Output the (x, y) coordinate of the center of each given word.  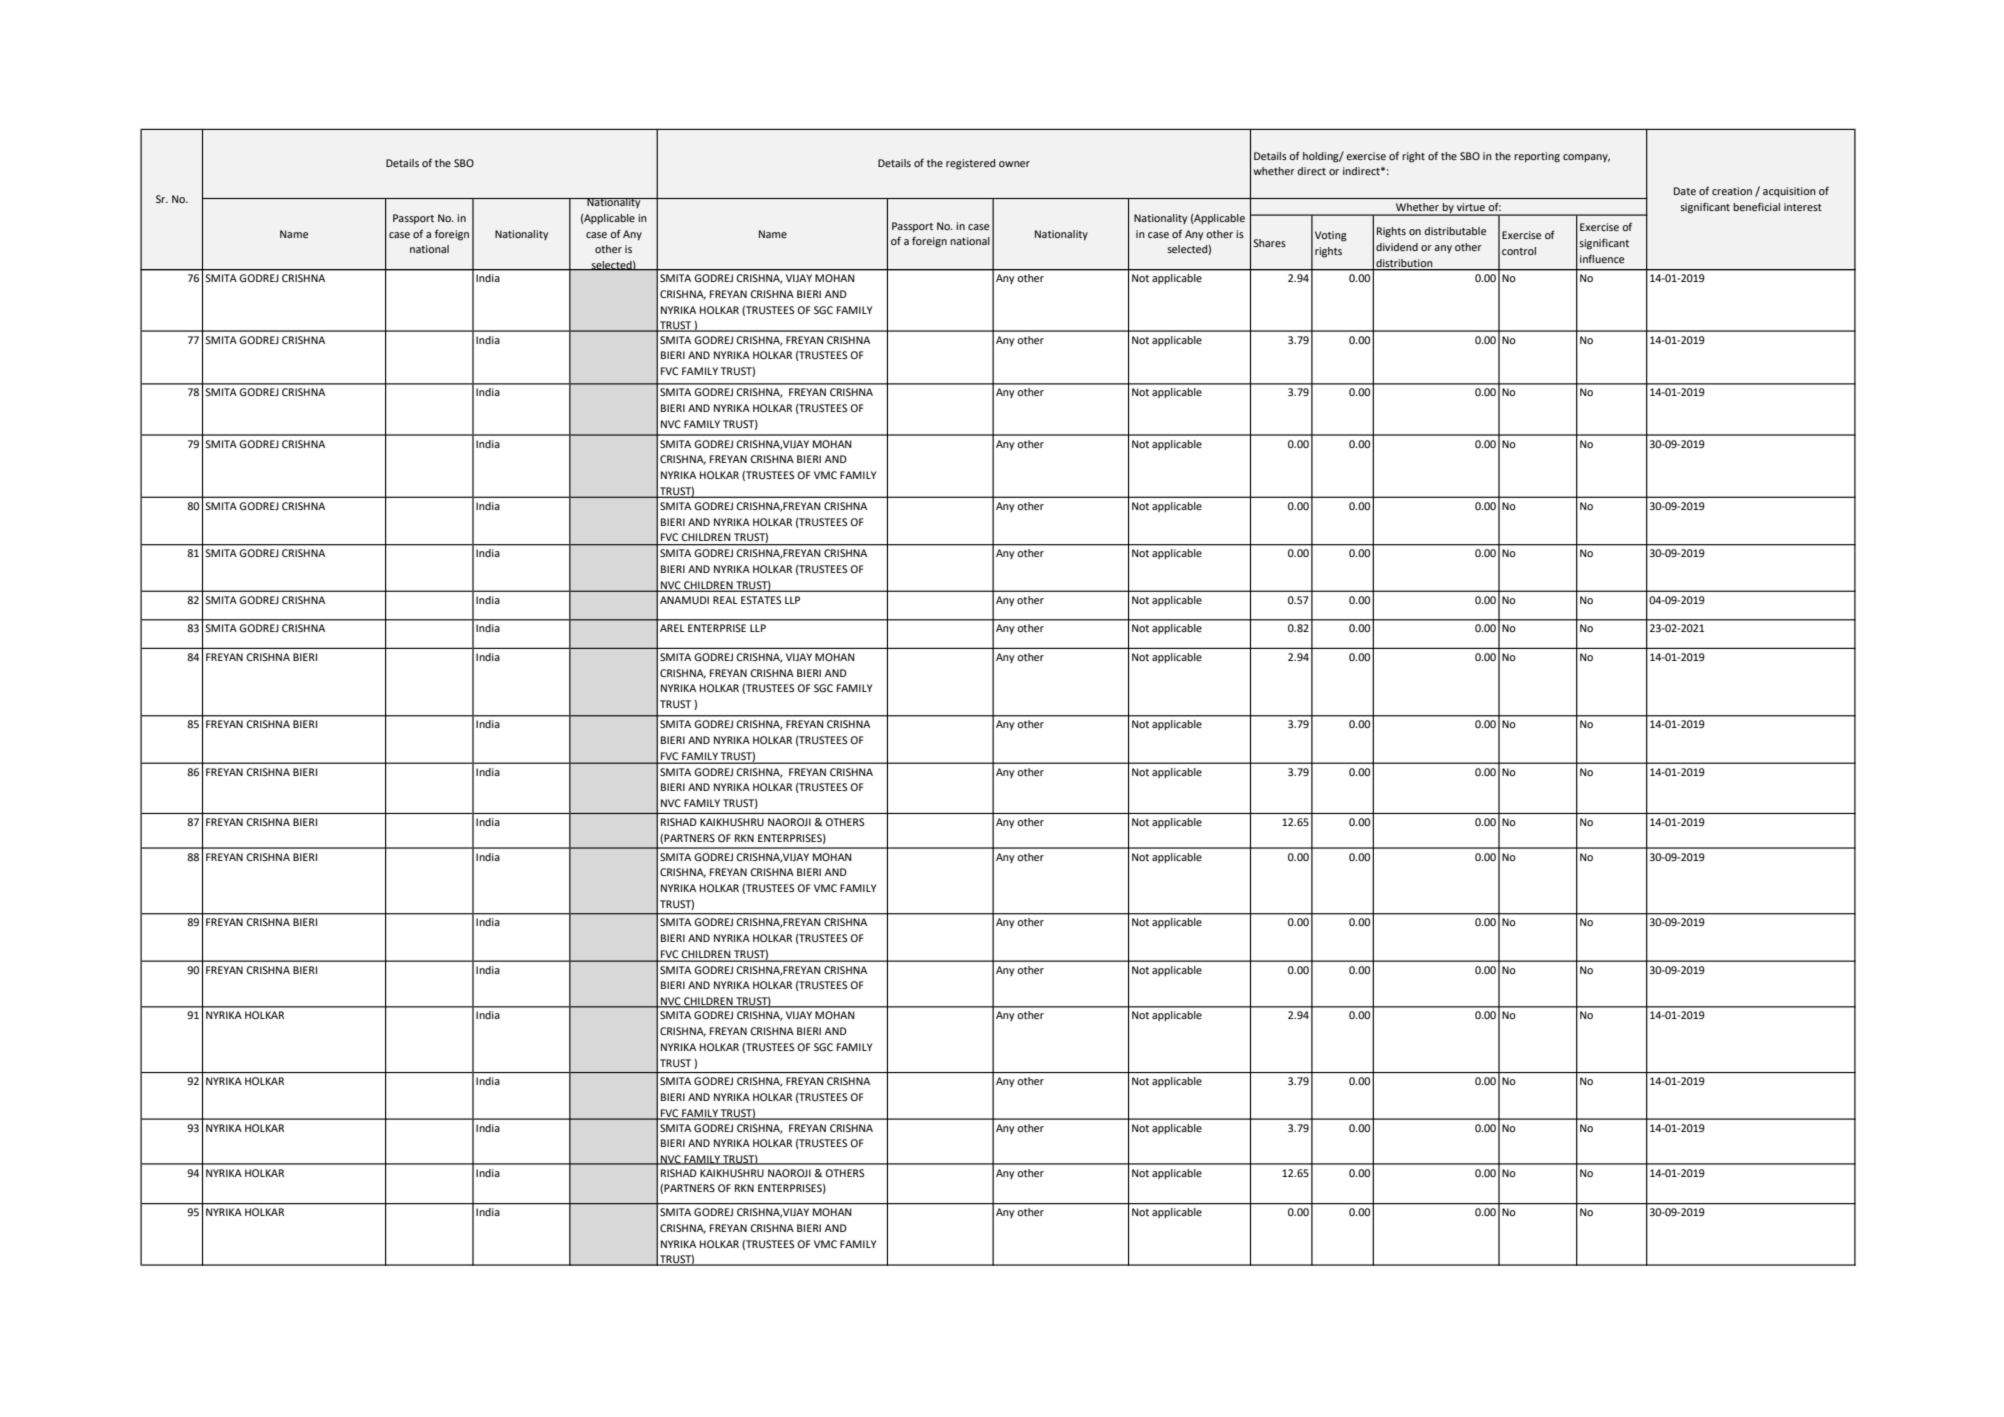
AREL (672, 628)
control (1519, 251)
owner (1014, 164)
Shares (1269, 243)
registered (970, 164)
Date (1685, 191)
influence (1602, 258)
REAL (725, 600)
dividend (1397, 247)
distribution (1404, 263)
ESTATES (761, 600)
